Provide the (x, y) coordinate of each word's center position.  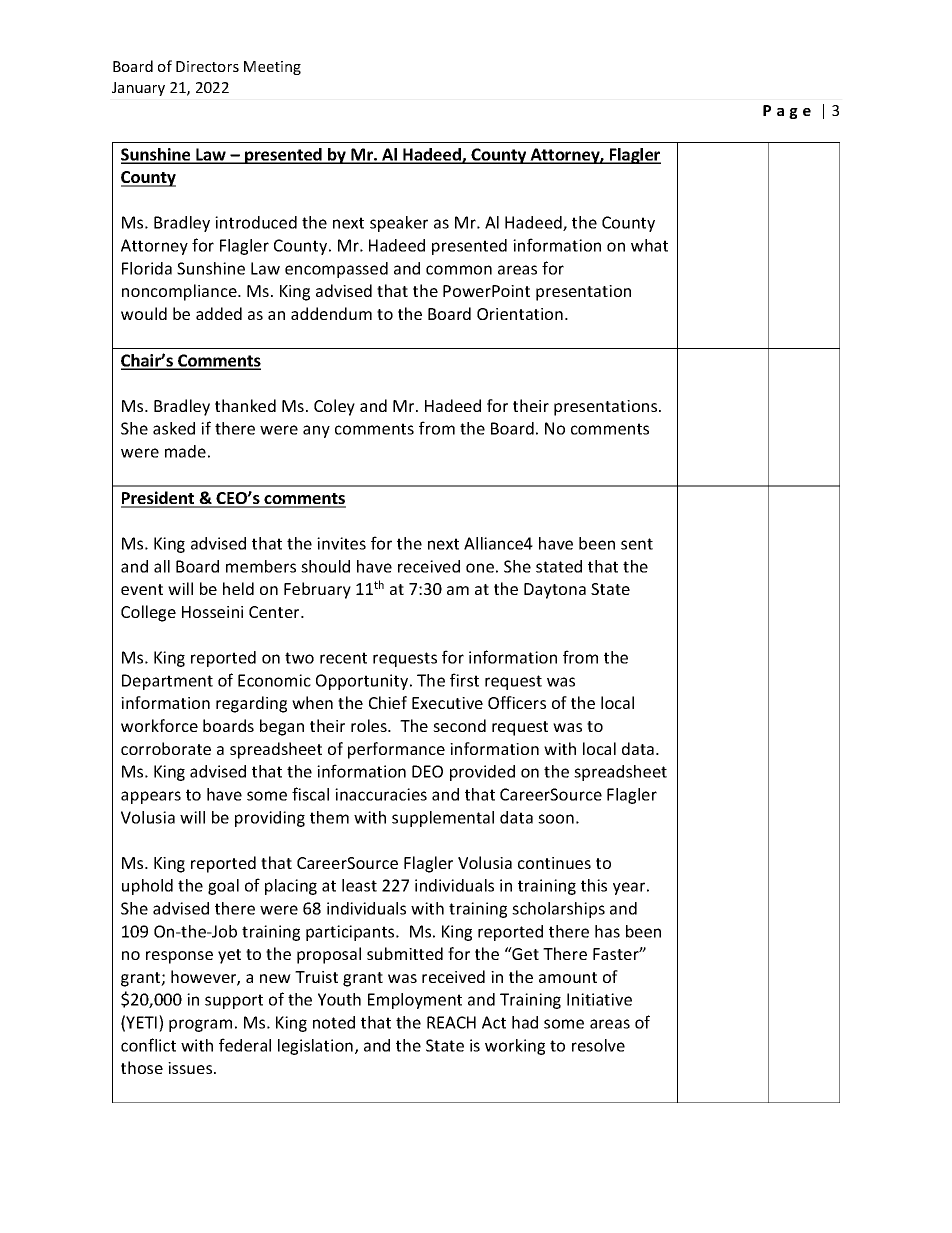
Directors (207, 66)
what (649, 245)
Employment (415, 1001)
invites (341, 543)
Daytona (555, 591)
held (238, 588)
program (200, 1025)
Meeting (272, 68)
